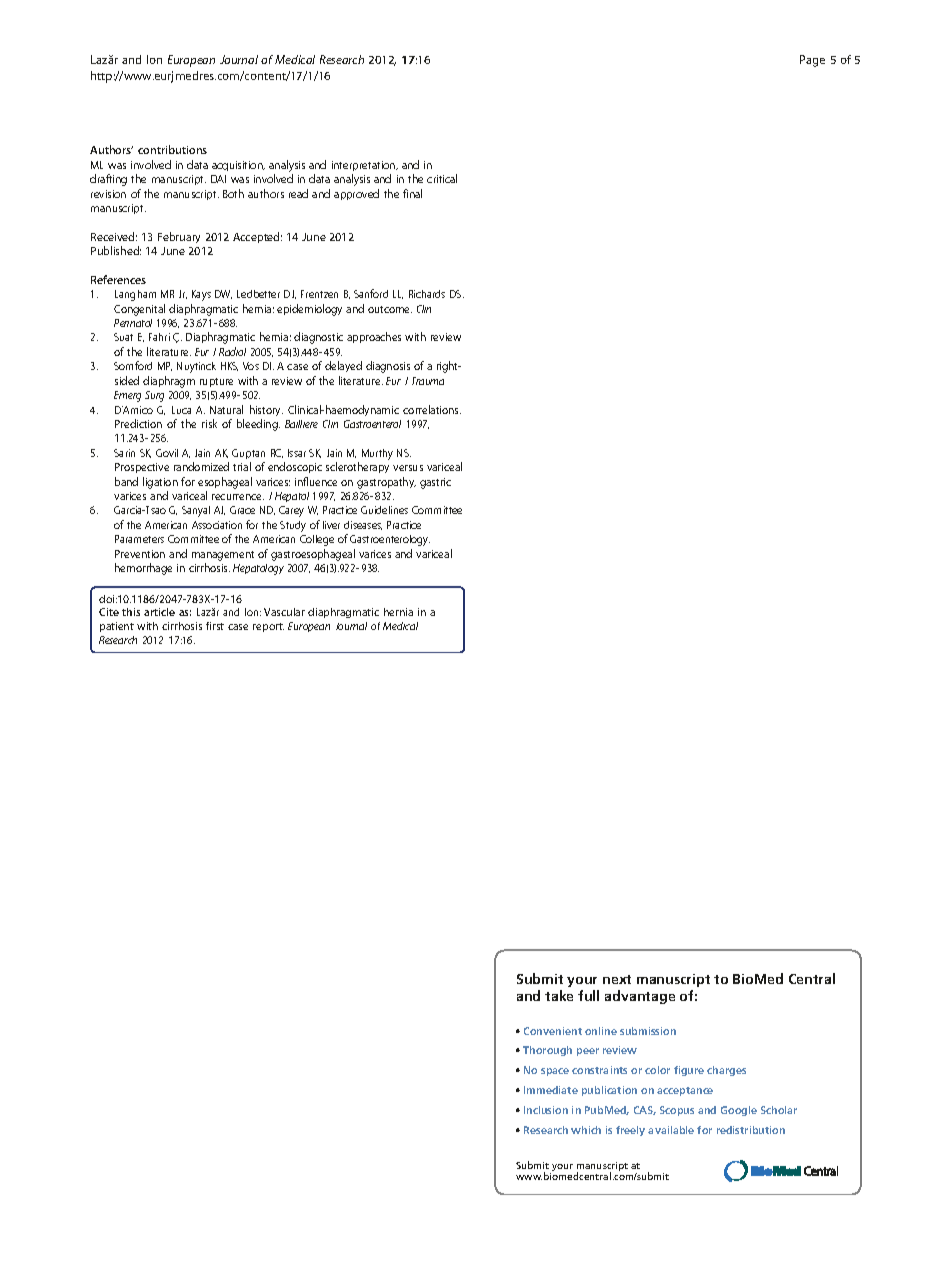  What do you see at coordinates (432, 409) in the page?
I see `correlations` at bounding box center [432, 409].
